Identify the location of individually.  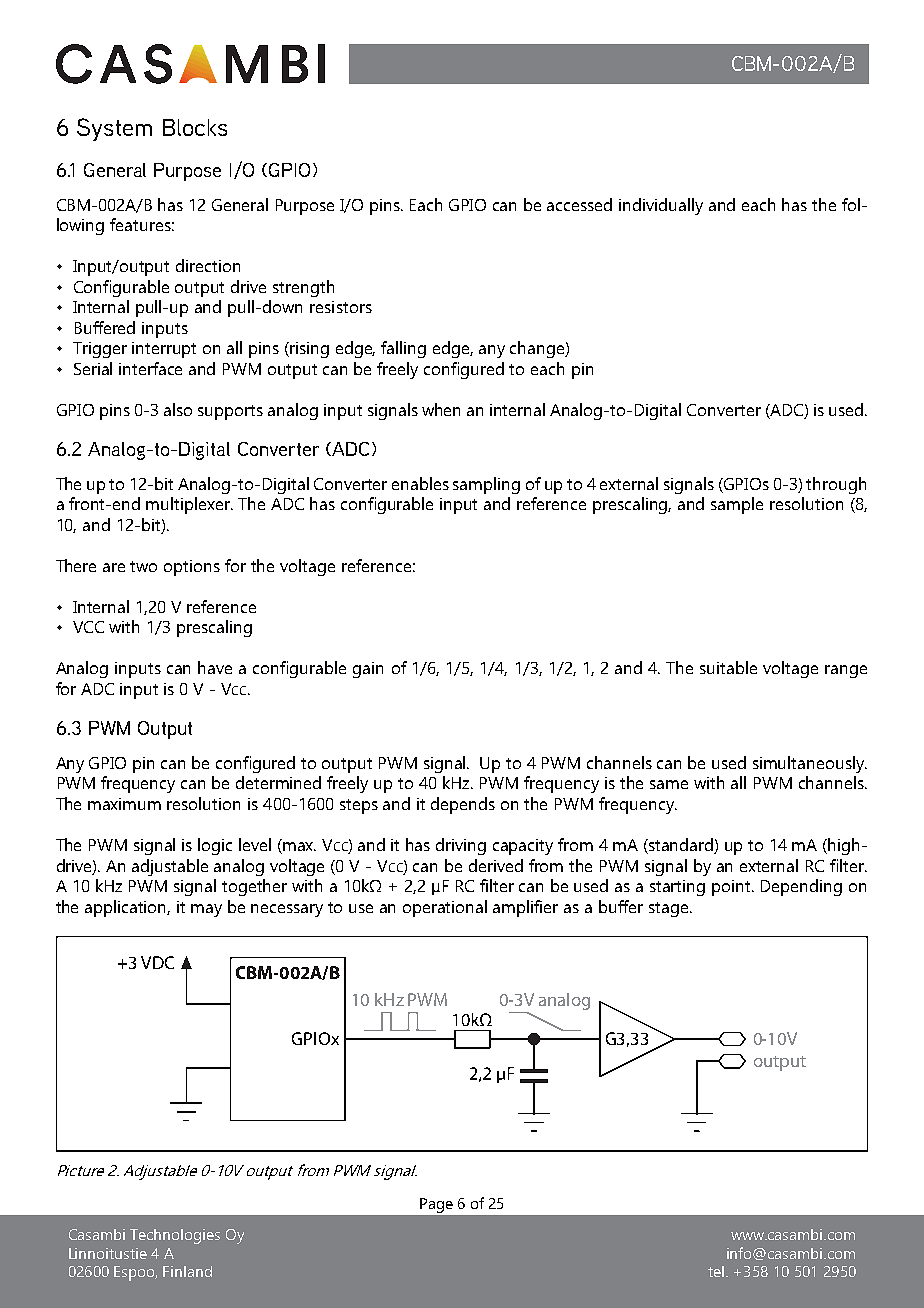
(661, 206).
